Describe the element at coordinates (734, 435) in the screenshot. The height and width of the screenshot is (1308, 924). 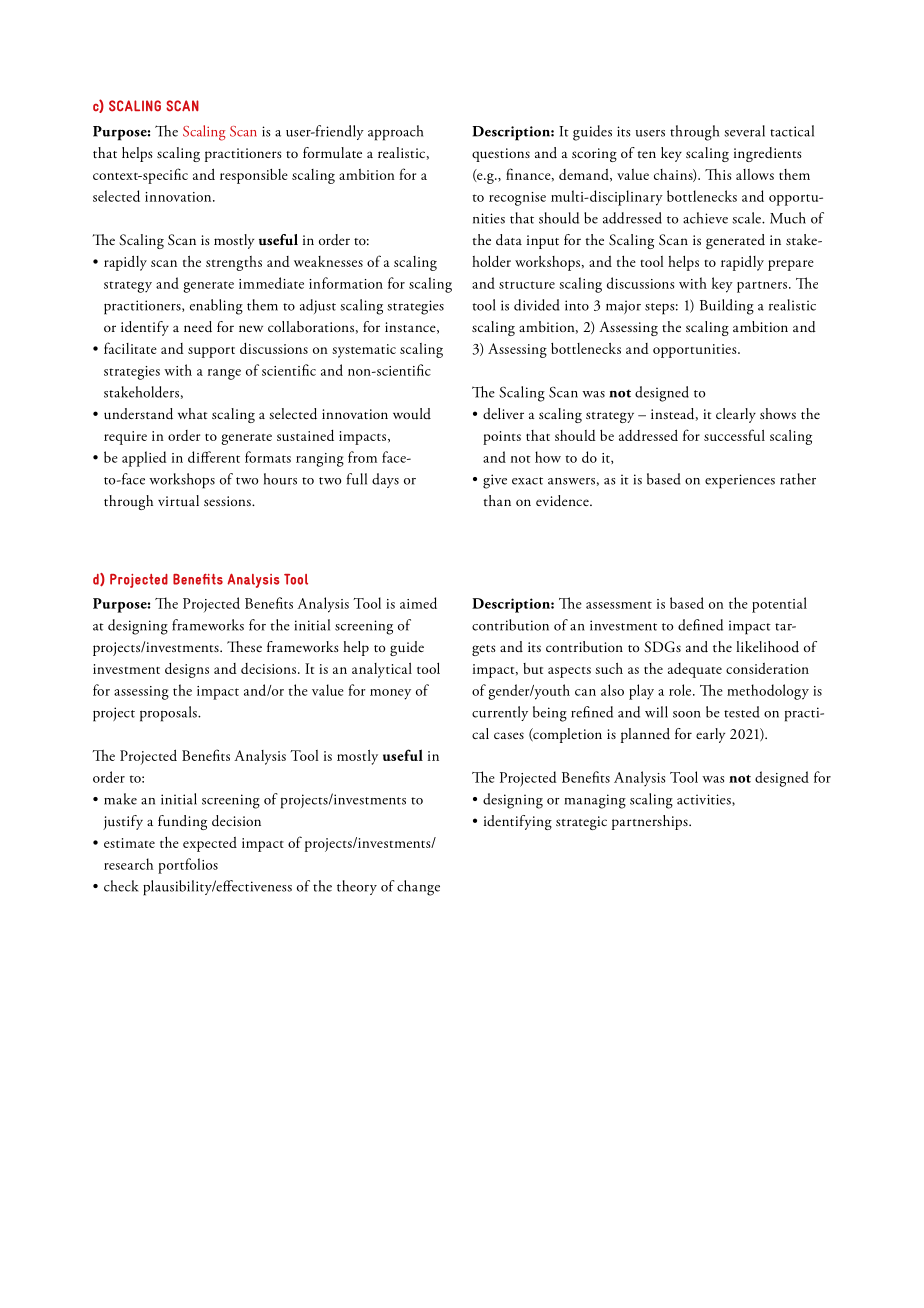
I see `successful` at that location.
